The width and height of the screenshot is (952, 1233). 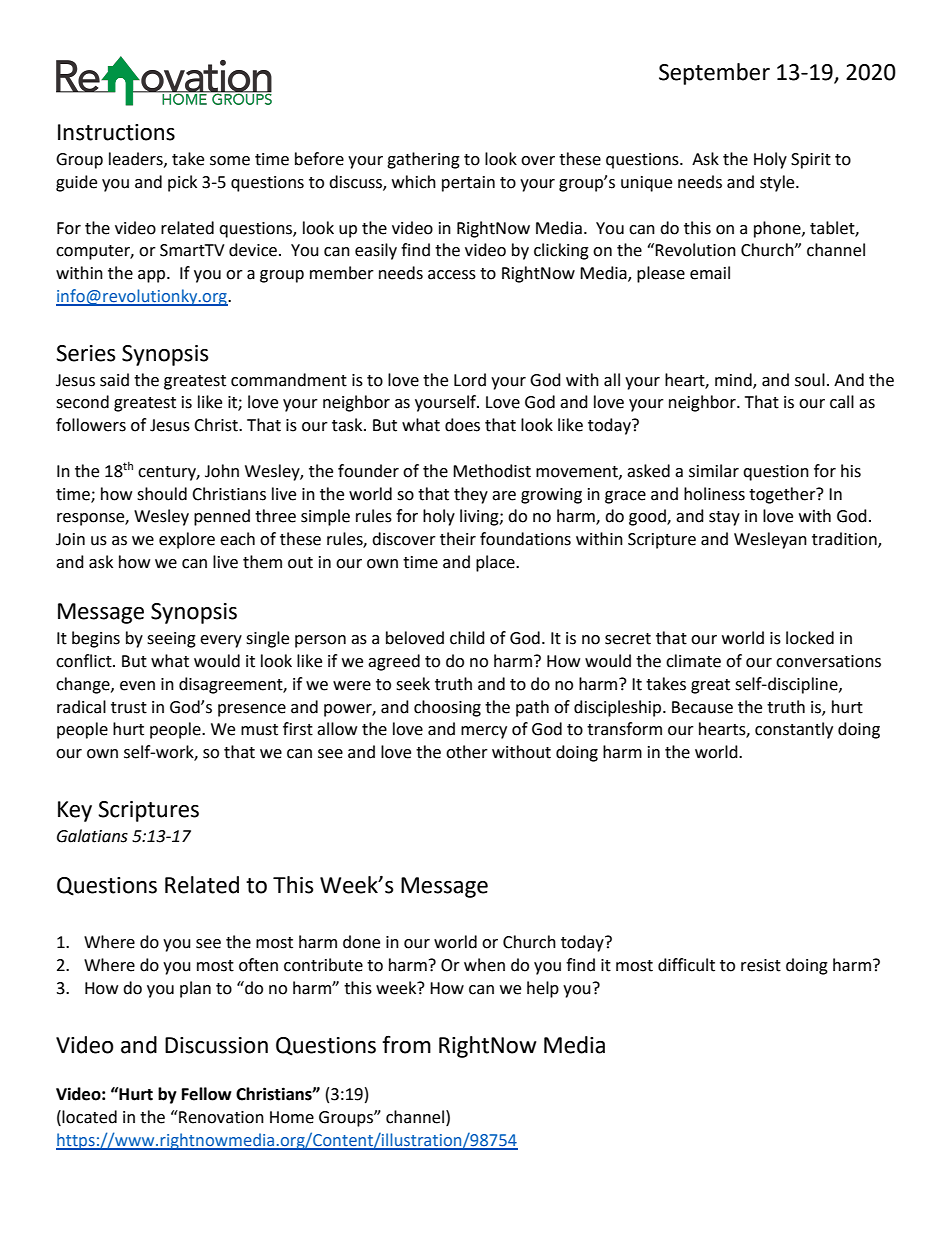 What do you see at coordinates (129, 708) in the screenshot?
I see `trust` at bounding box center [129, 708].
